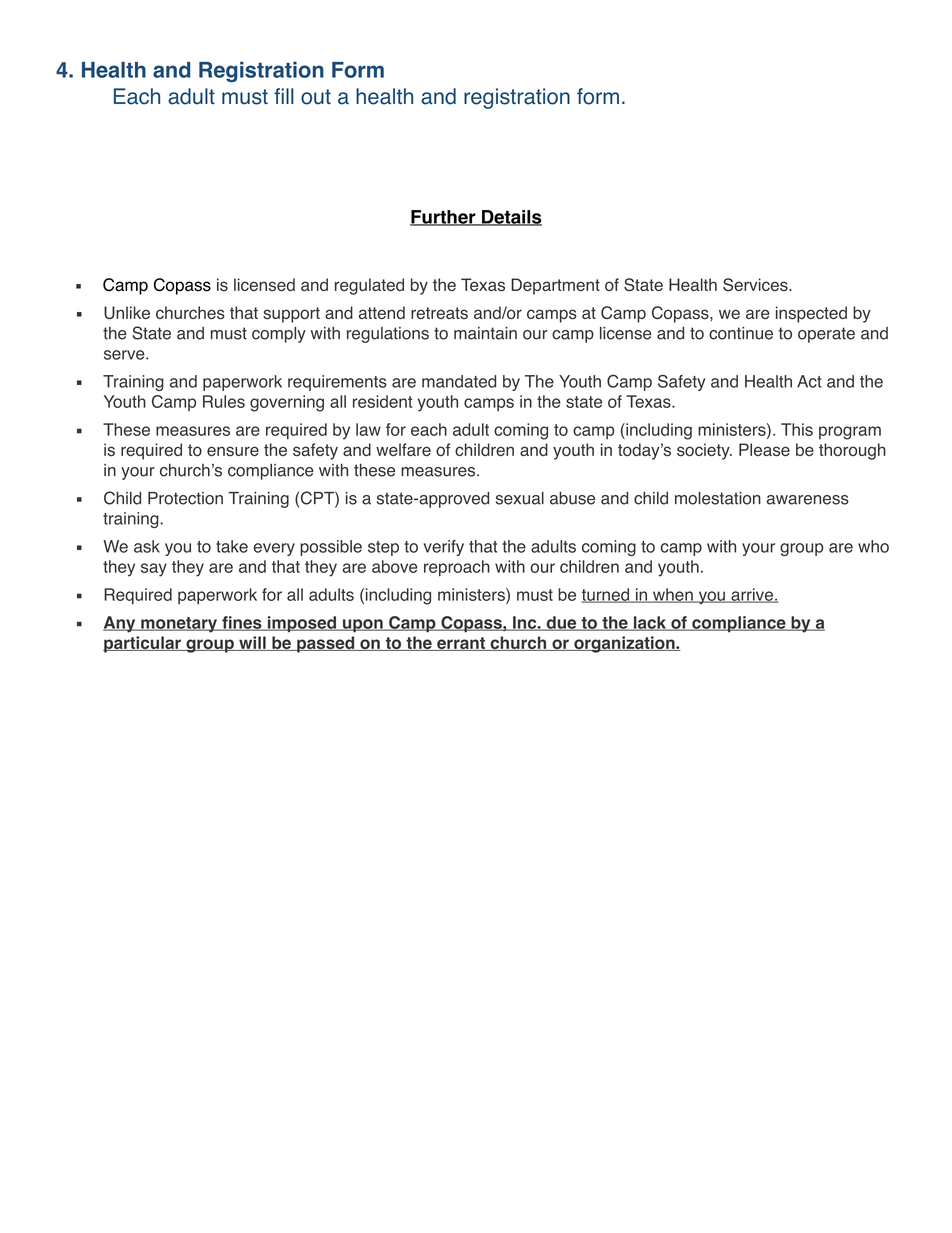  Describe the element at coordinates (756, 285) in the screenshot. I see `Services` at that location.
